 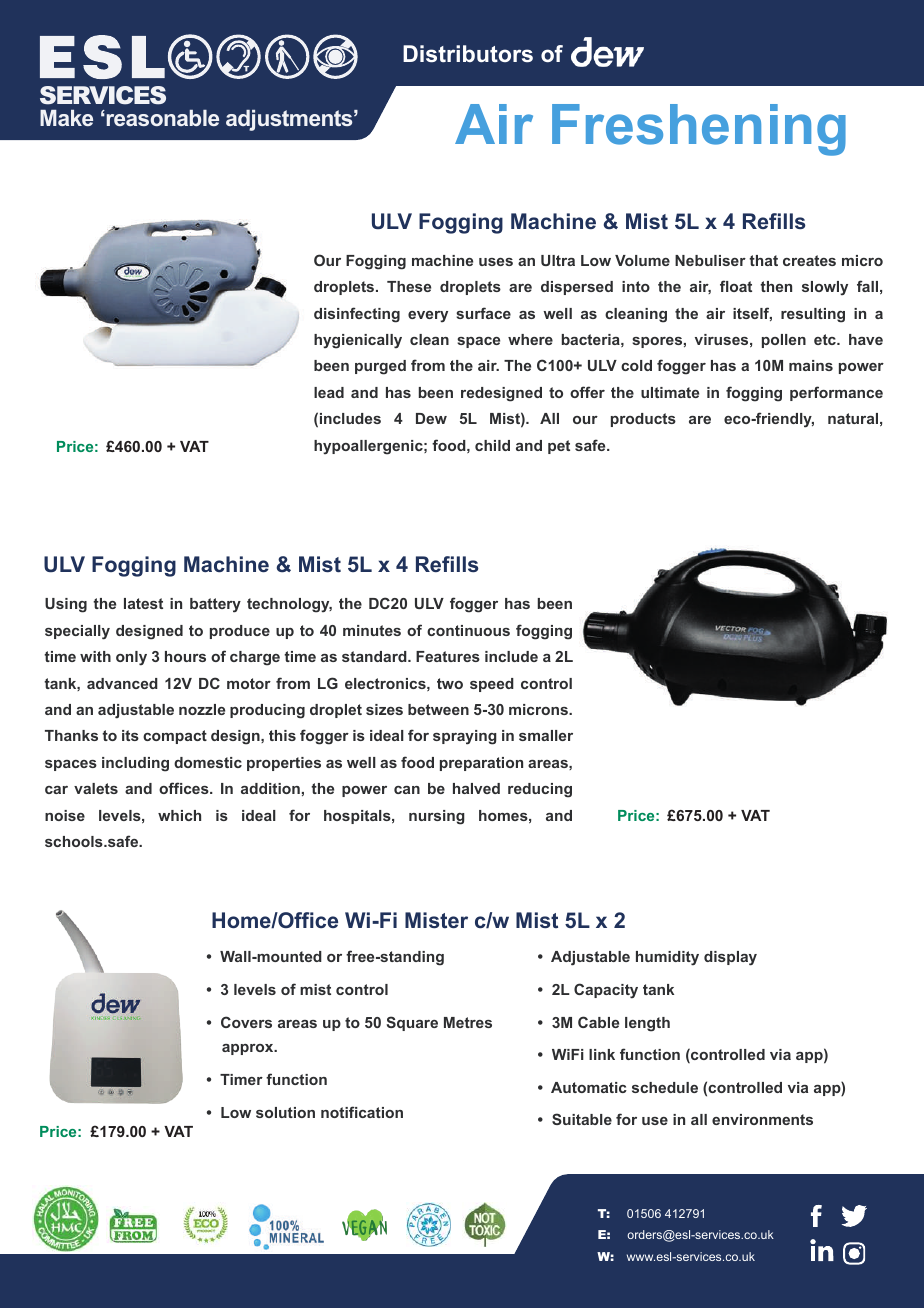 I want to click on which, so click(x=179, y=815).
